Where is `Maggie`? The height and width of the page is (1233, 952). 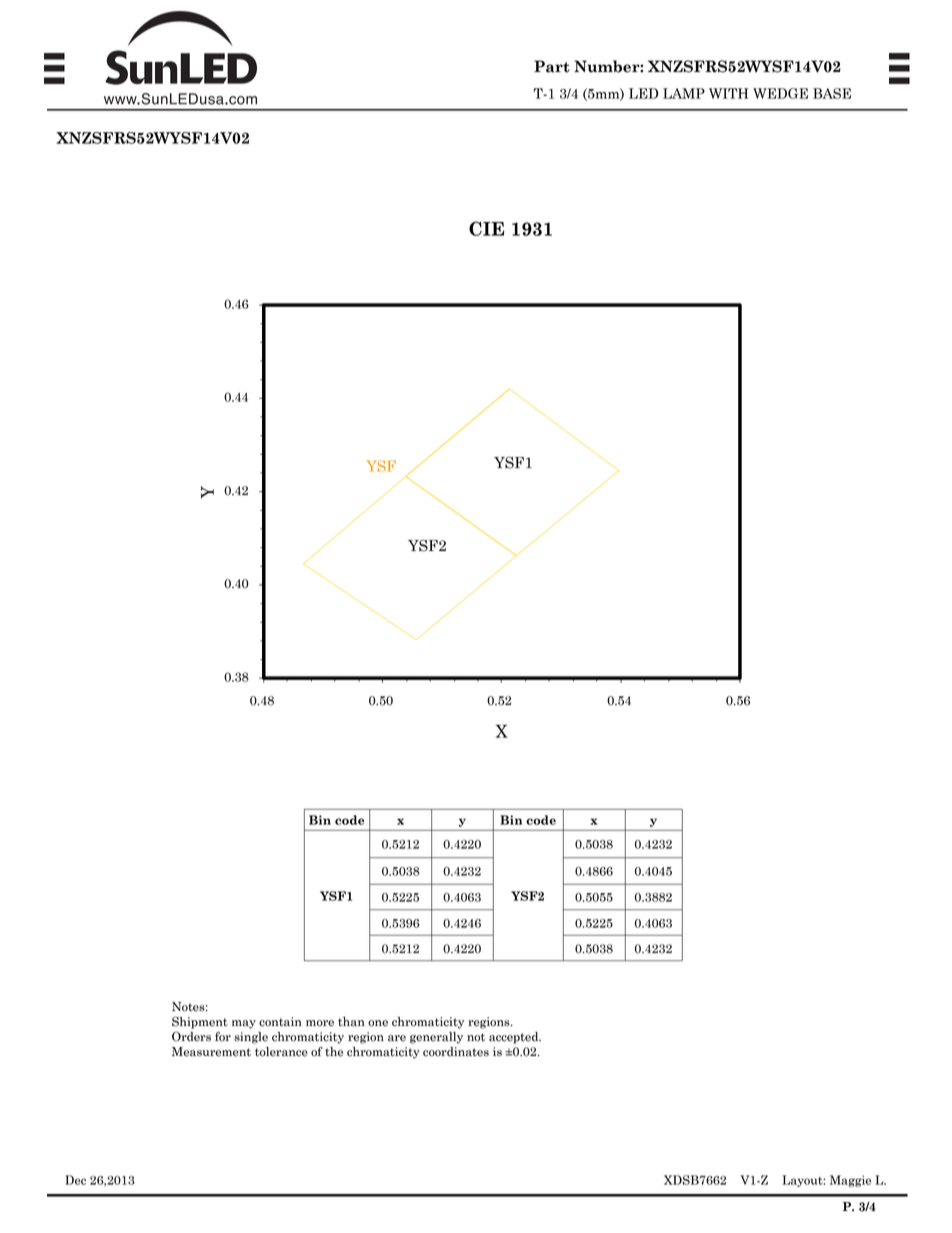 Maggie is located at coordinates (850, 1181).
